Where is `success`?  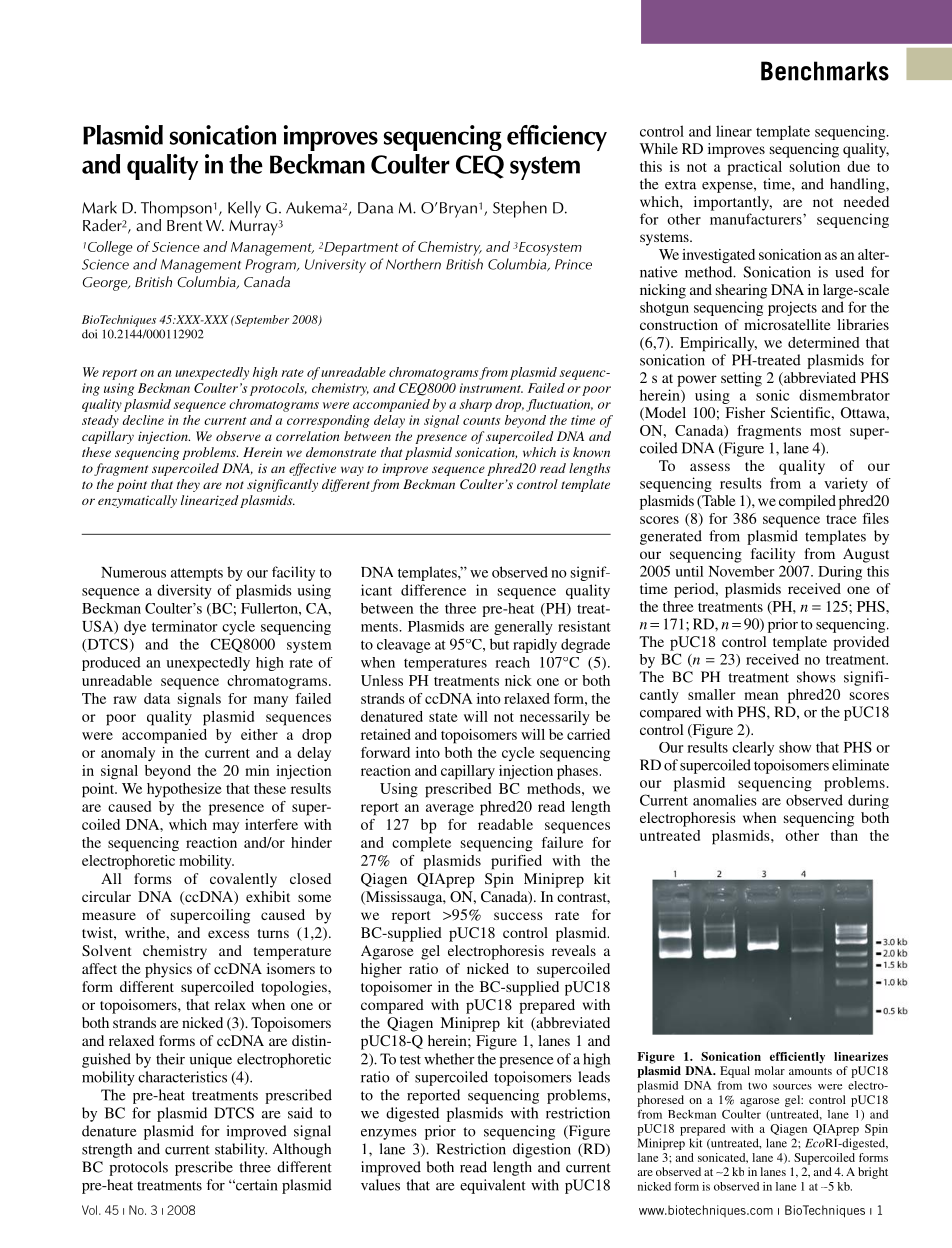 success is located at coordinates (518, 916).
